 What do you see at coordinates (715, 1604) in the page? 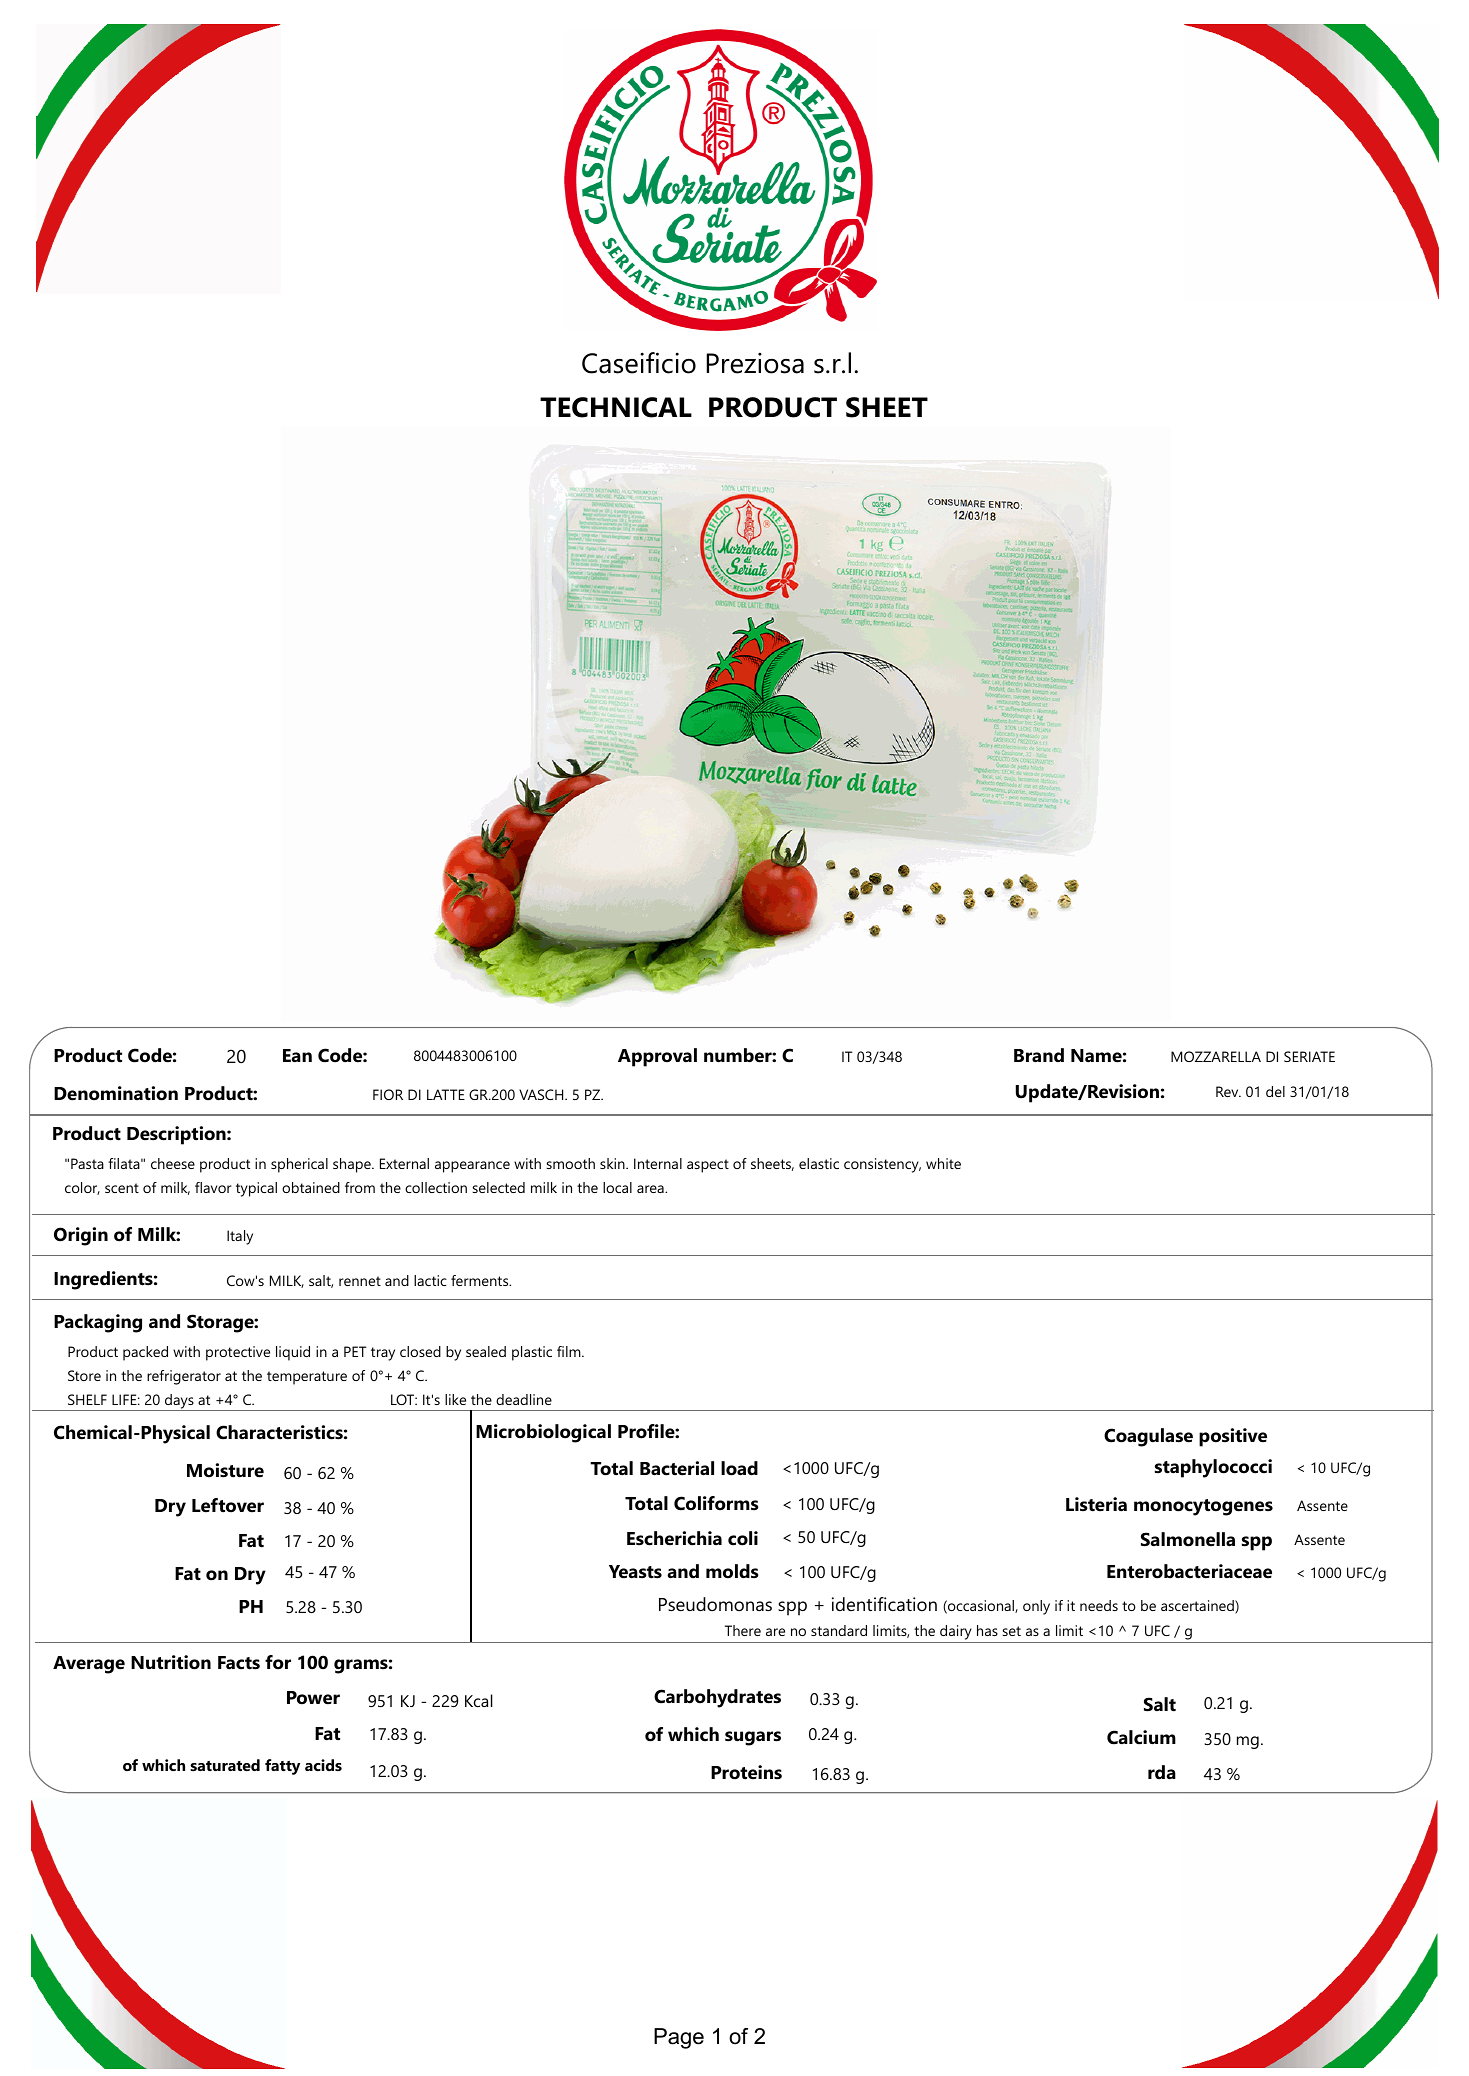
I see `Pseudomonas` at bounding box center [715, 1604].
